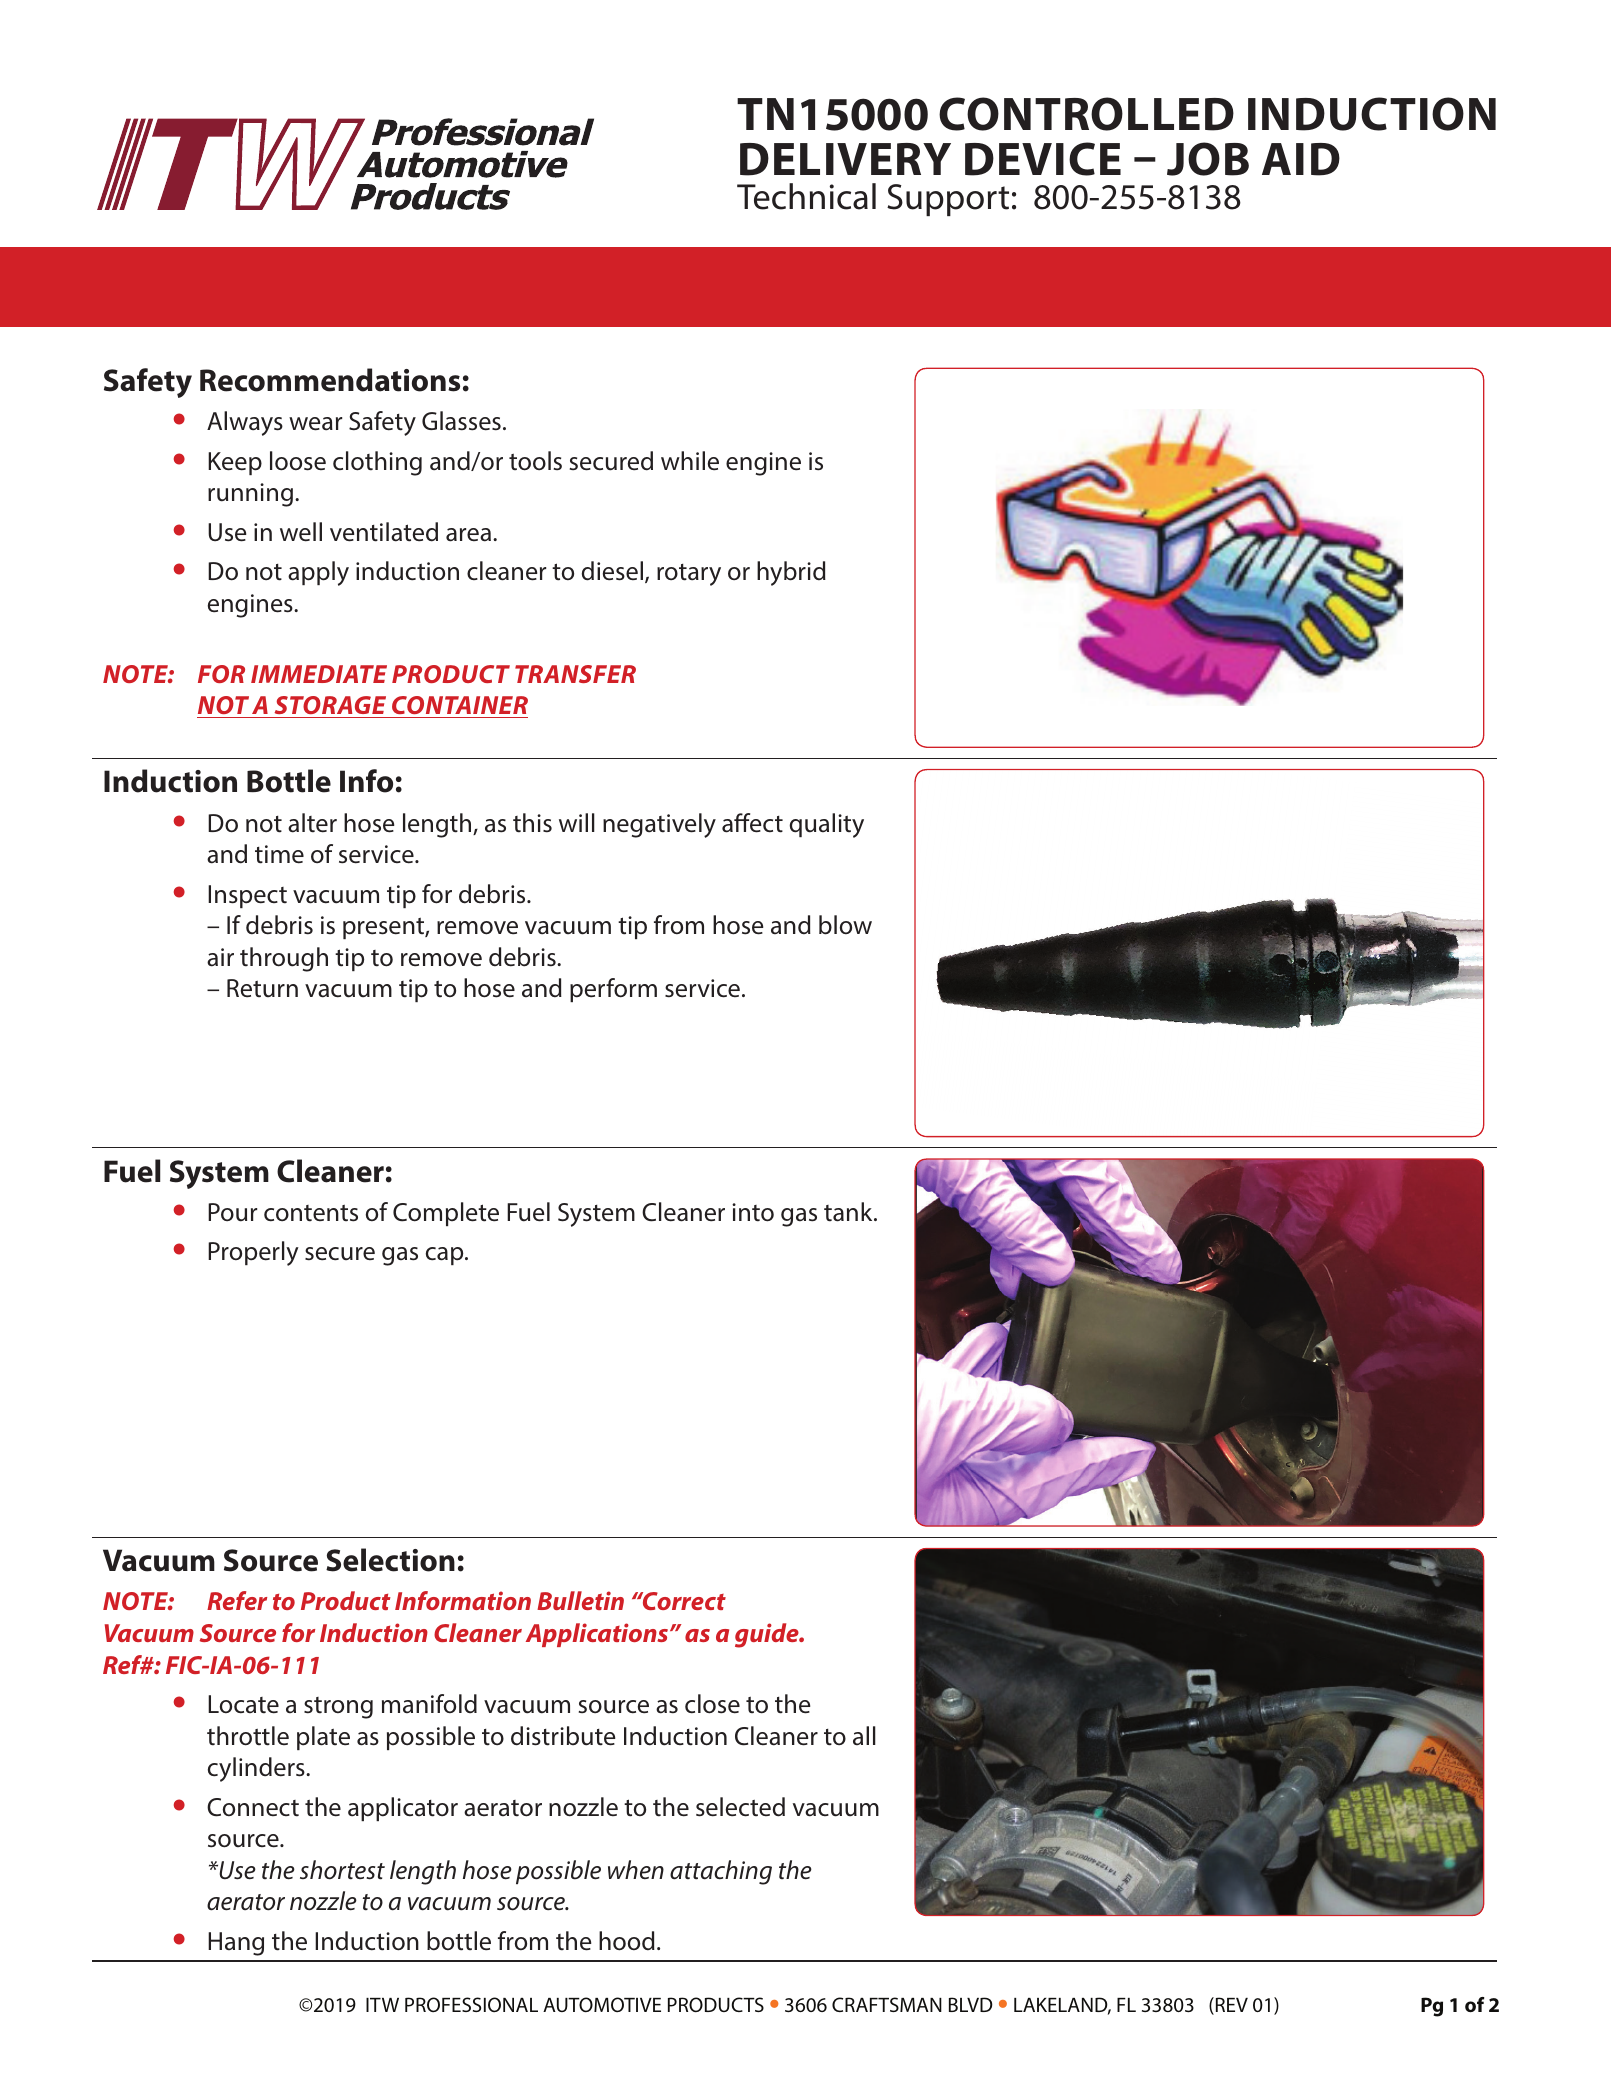  What do you see at coordinates (330, 380) in the screenshot?
I see `Recommendations` at bounding box center [330, 380].
